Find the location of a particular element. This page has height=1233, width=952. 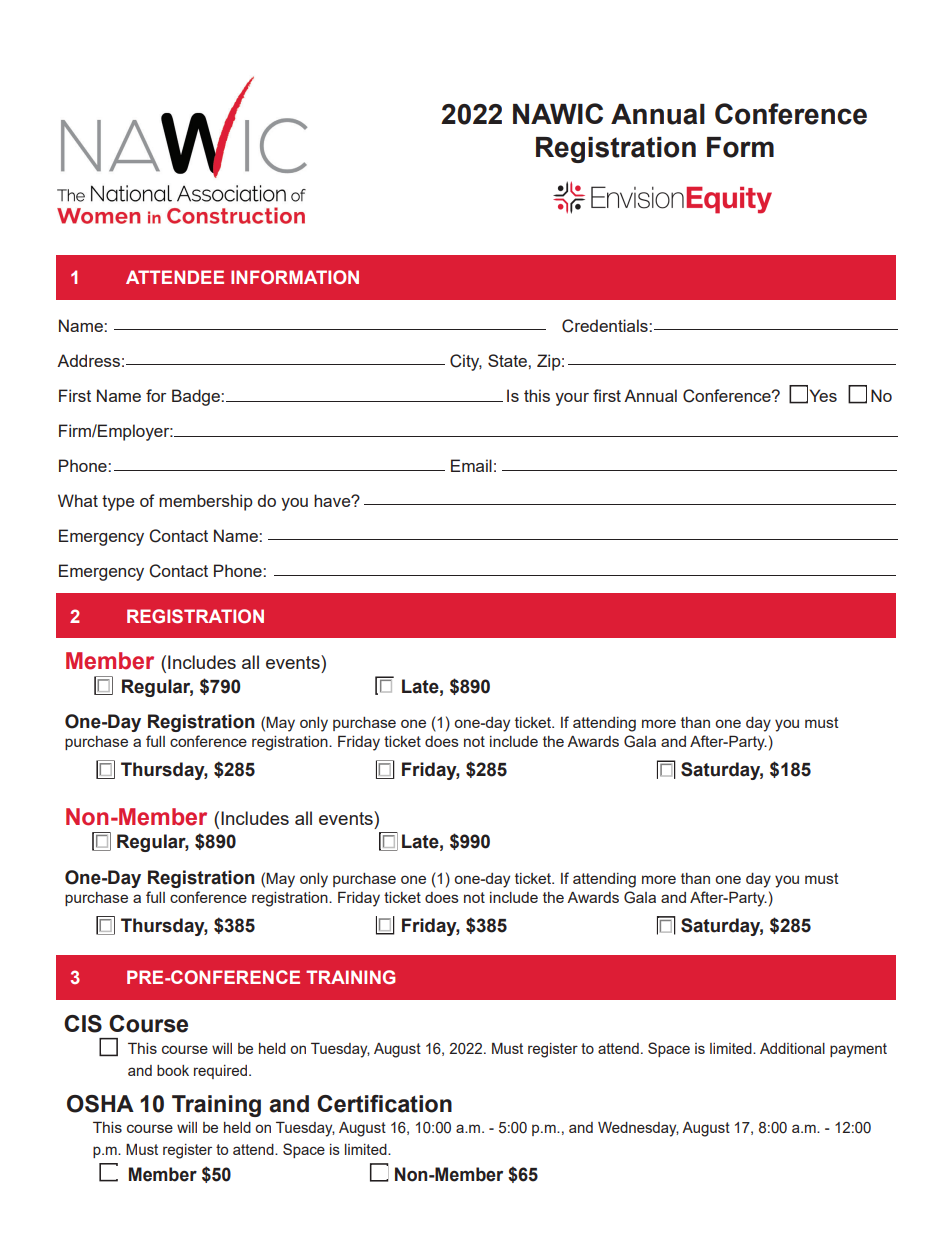

type is located at coordinates (118, 503).
